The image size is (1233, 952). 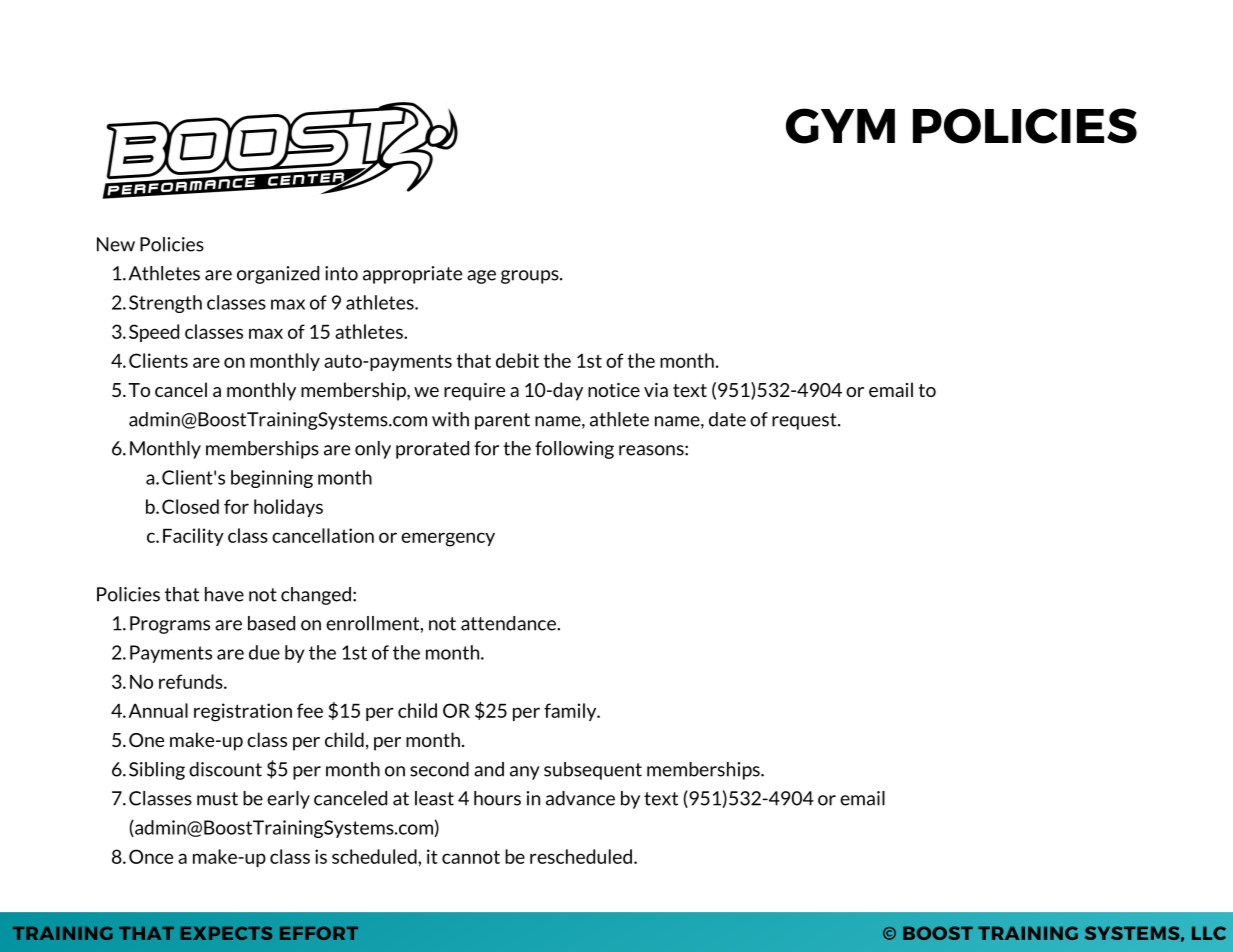 I want to click on only, so click(x=373, y=450).
